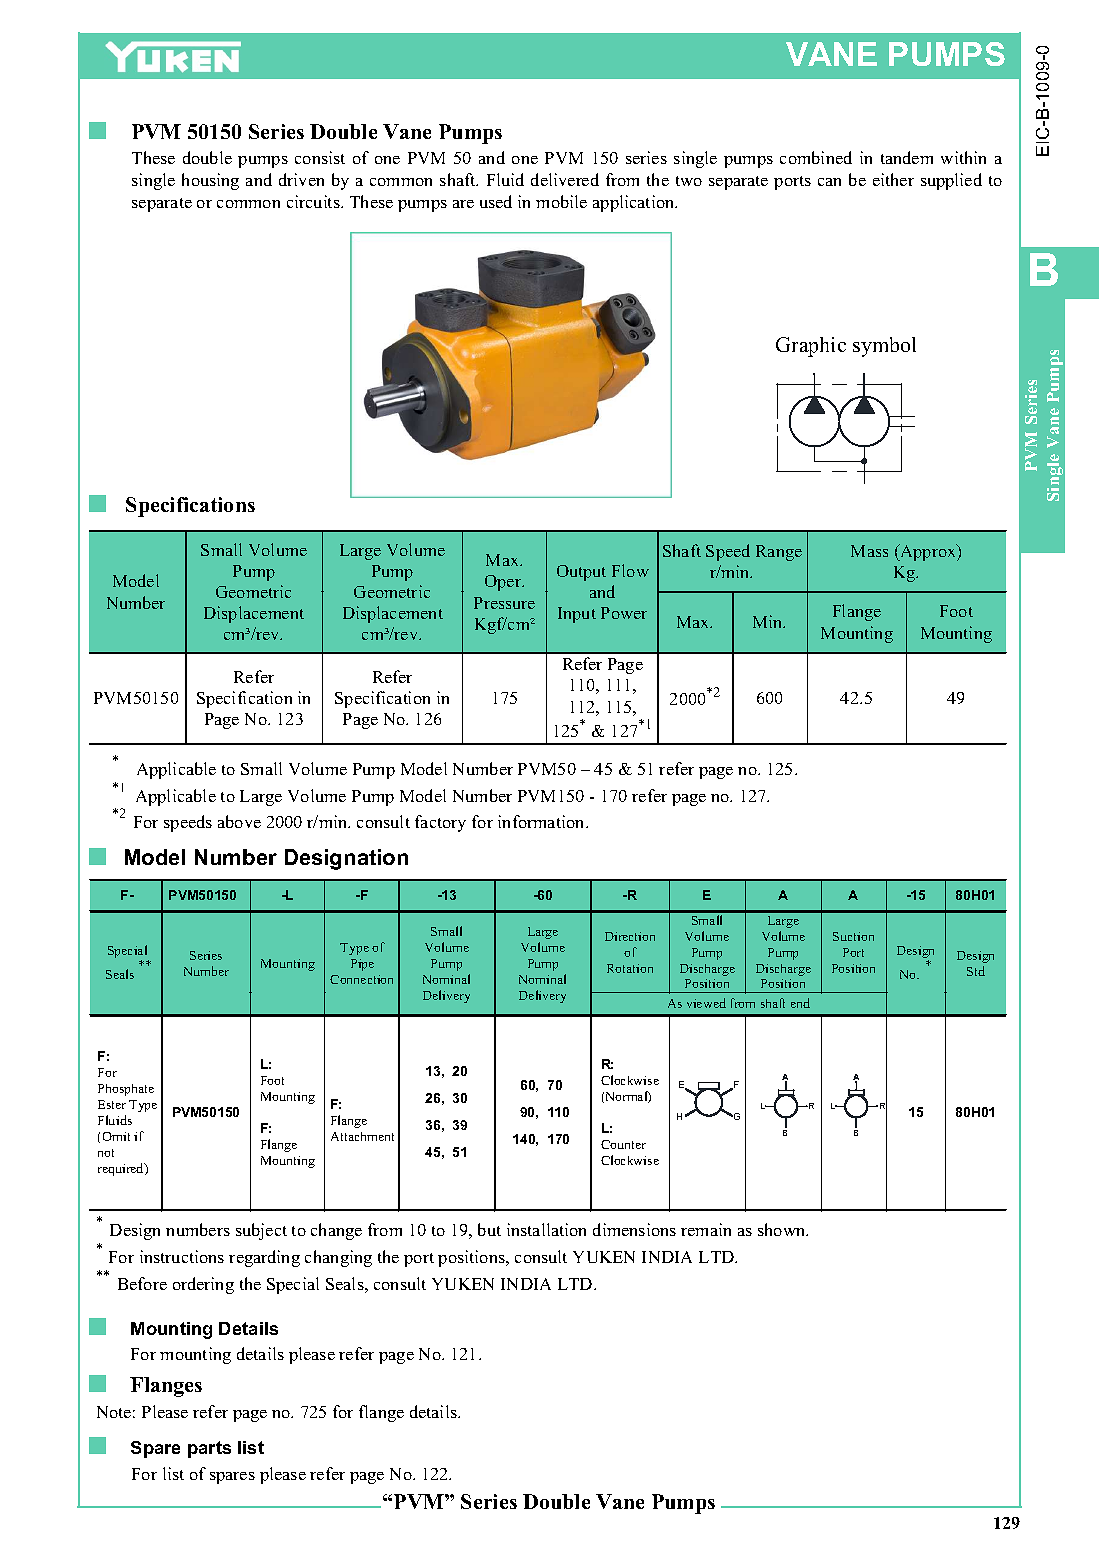  What do you see at coordinates (561, 201) in the screenshot?
I see `mobile` at bounding box center [561, 201].
